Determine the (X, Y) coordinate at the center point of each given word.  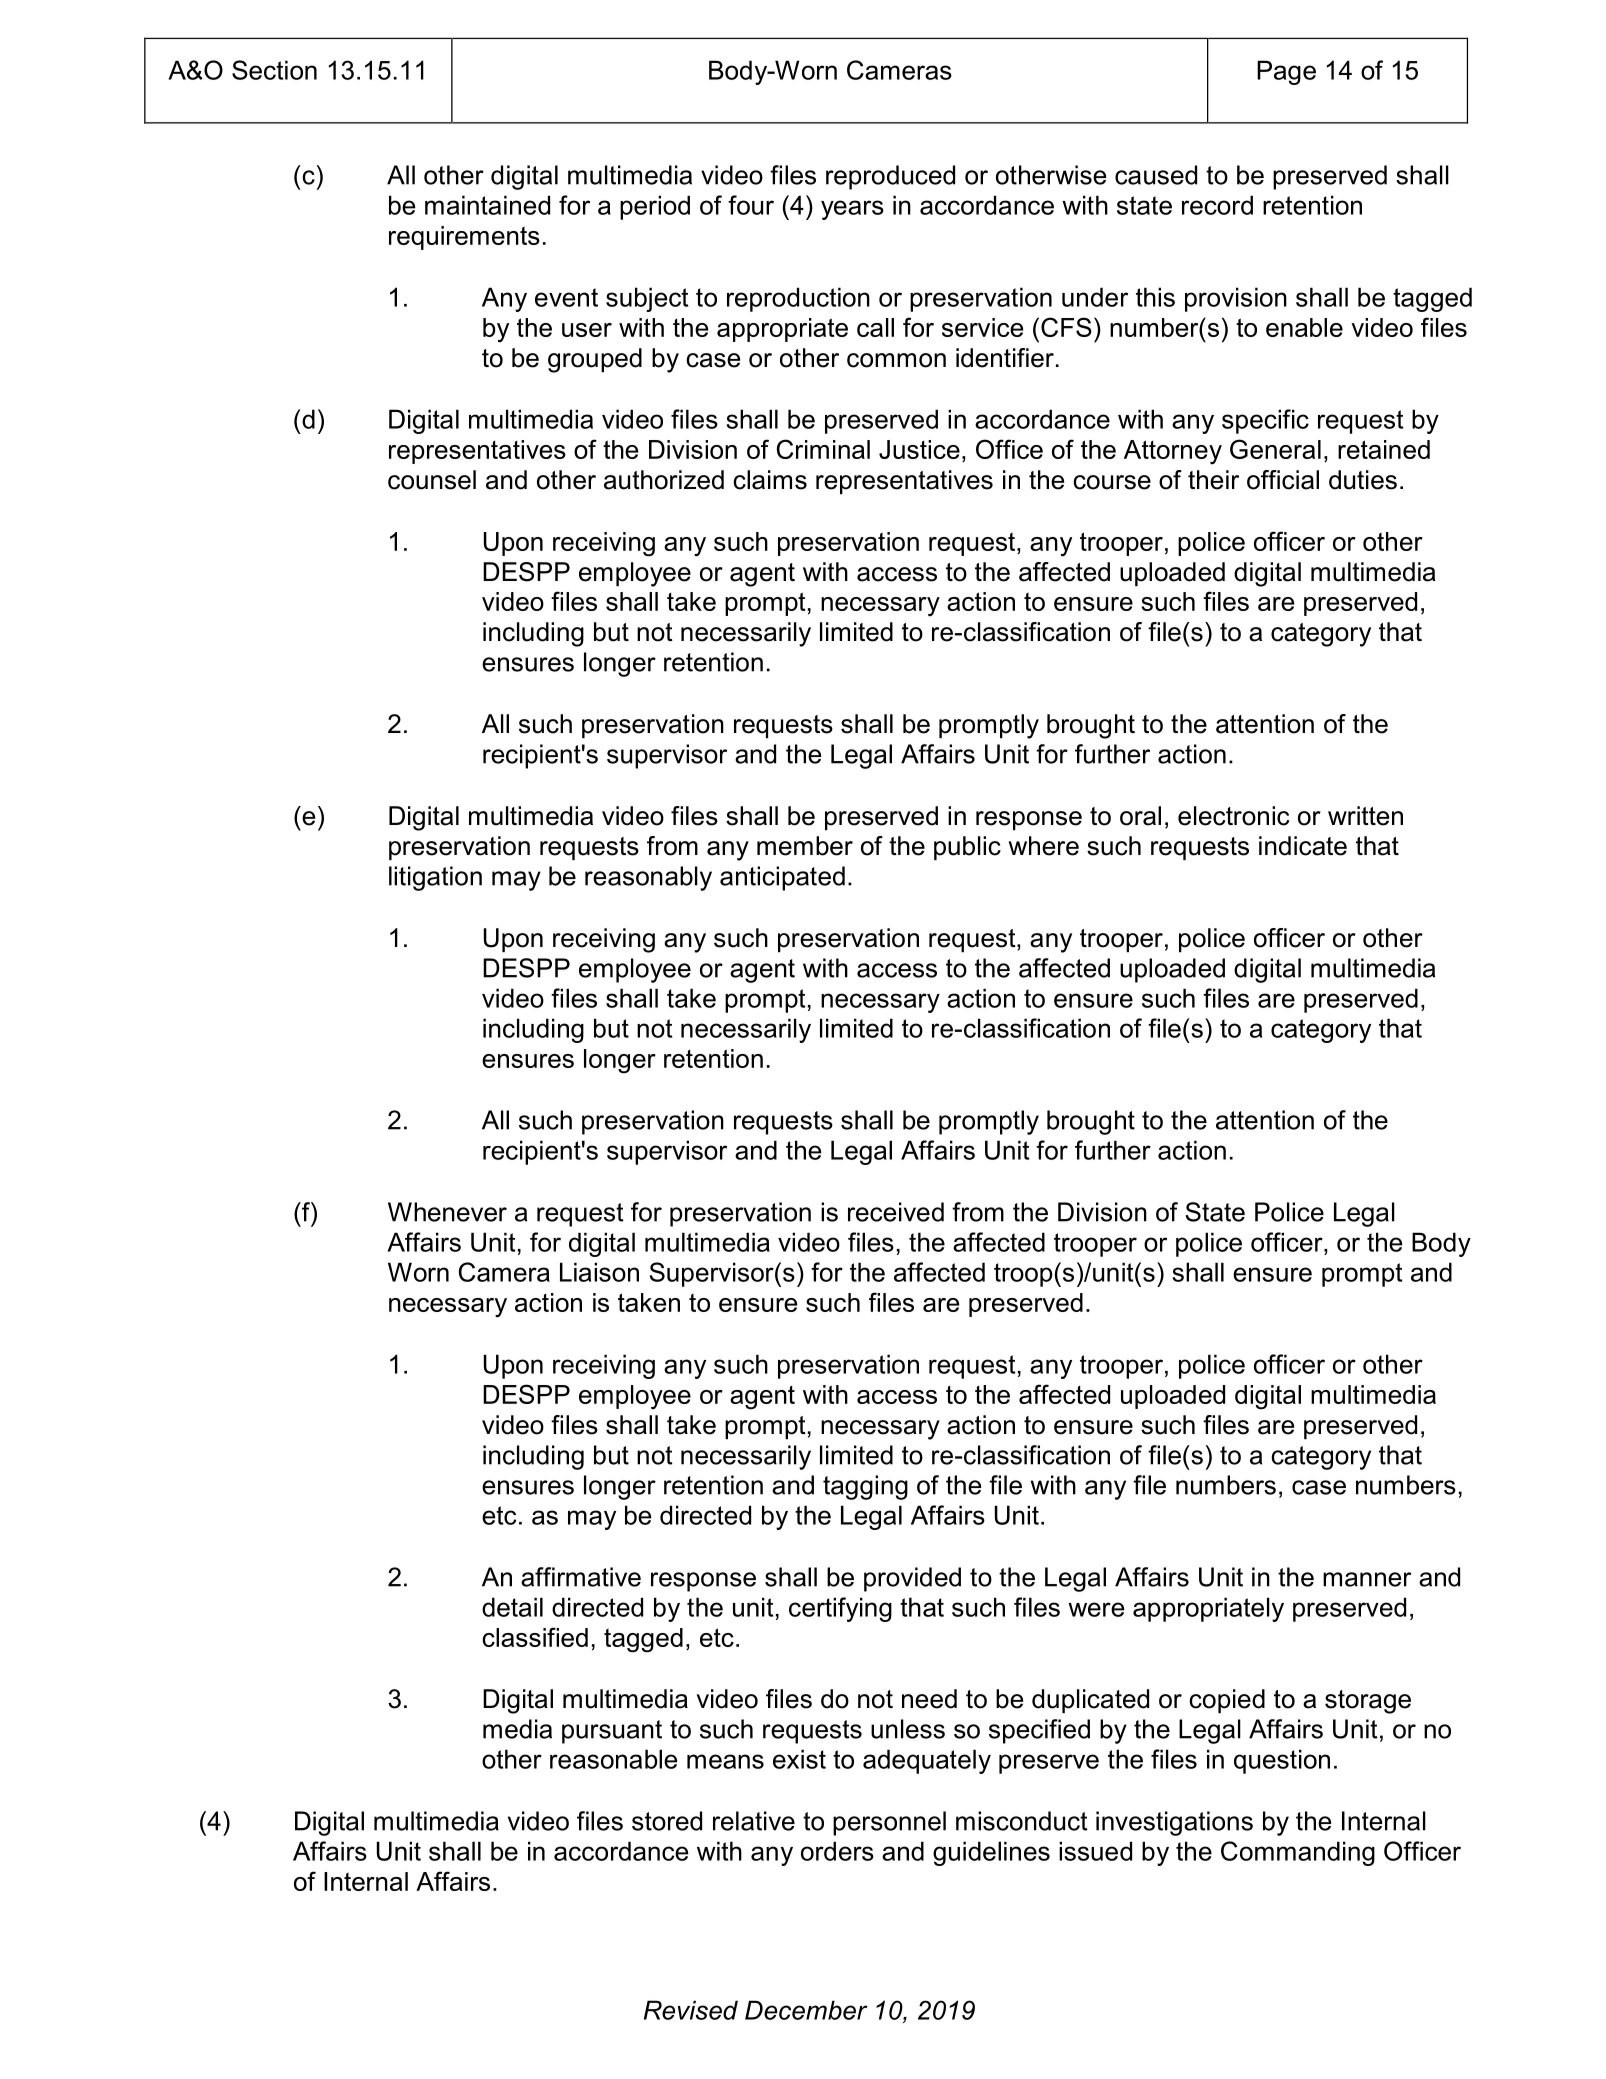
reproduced (890, 177)
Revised (691, 2010)
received (896, 1212)
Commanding (1298, 1853)
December (806, 2010)
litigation (435, 878)
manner (1367, 1579)
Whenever (447, 1212)
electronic (1233, 816)
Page (1286, 72)
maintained (487, 205)
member (805, 846)
